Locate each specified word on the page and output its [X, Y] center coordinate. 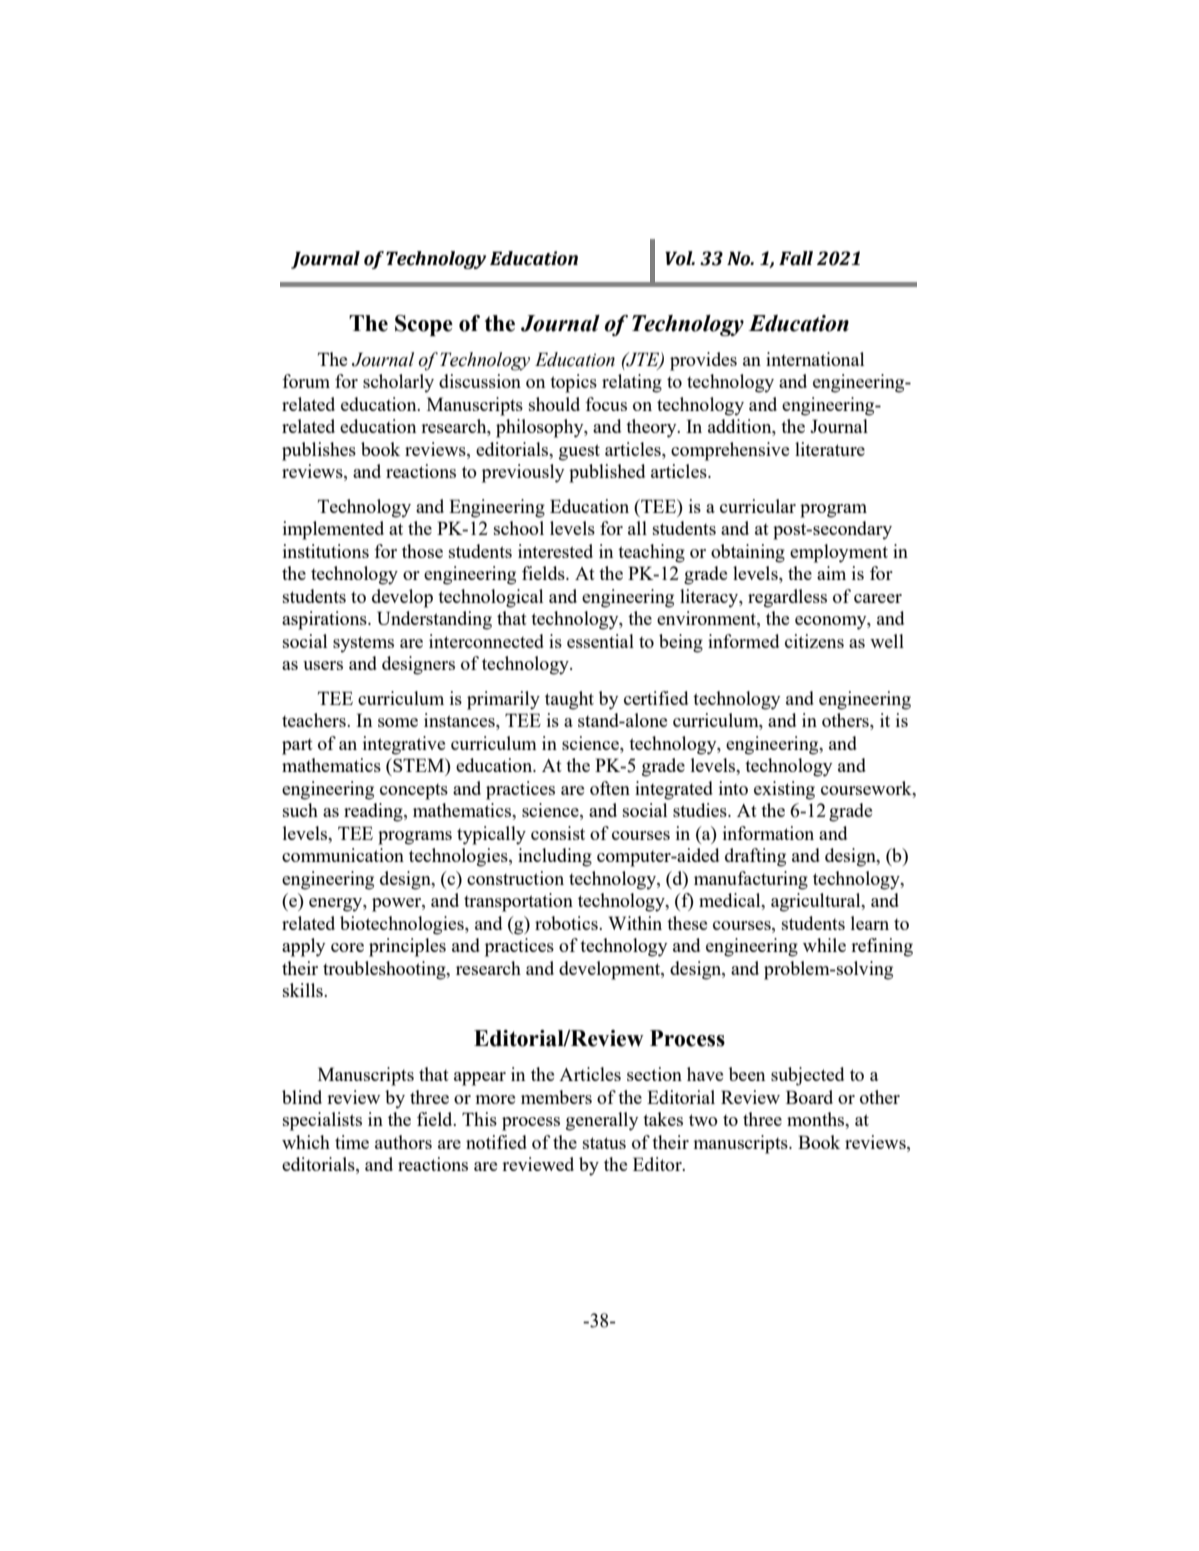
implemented [333, 530]
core [347, 947]
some [398, 722]
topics [573, 383]
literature [830, 449]
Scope [424, 325]
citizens [814, 641]
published [607, 473]
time [352, 1142]
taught [569, 700]
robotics [567, 923]
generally [602, 1121]
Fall [796, 258]
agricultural [817, 902]
